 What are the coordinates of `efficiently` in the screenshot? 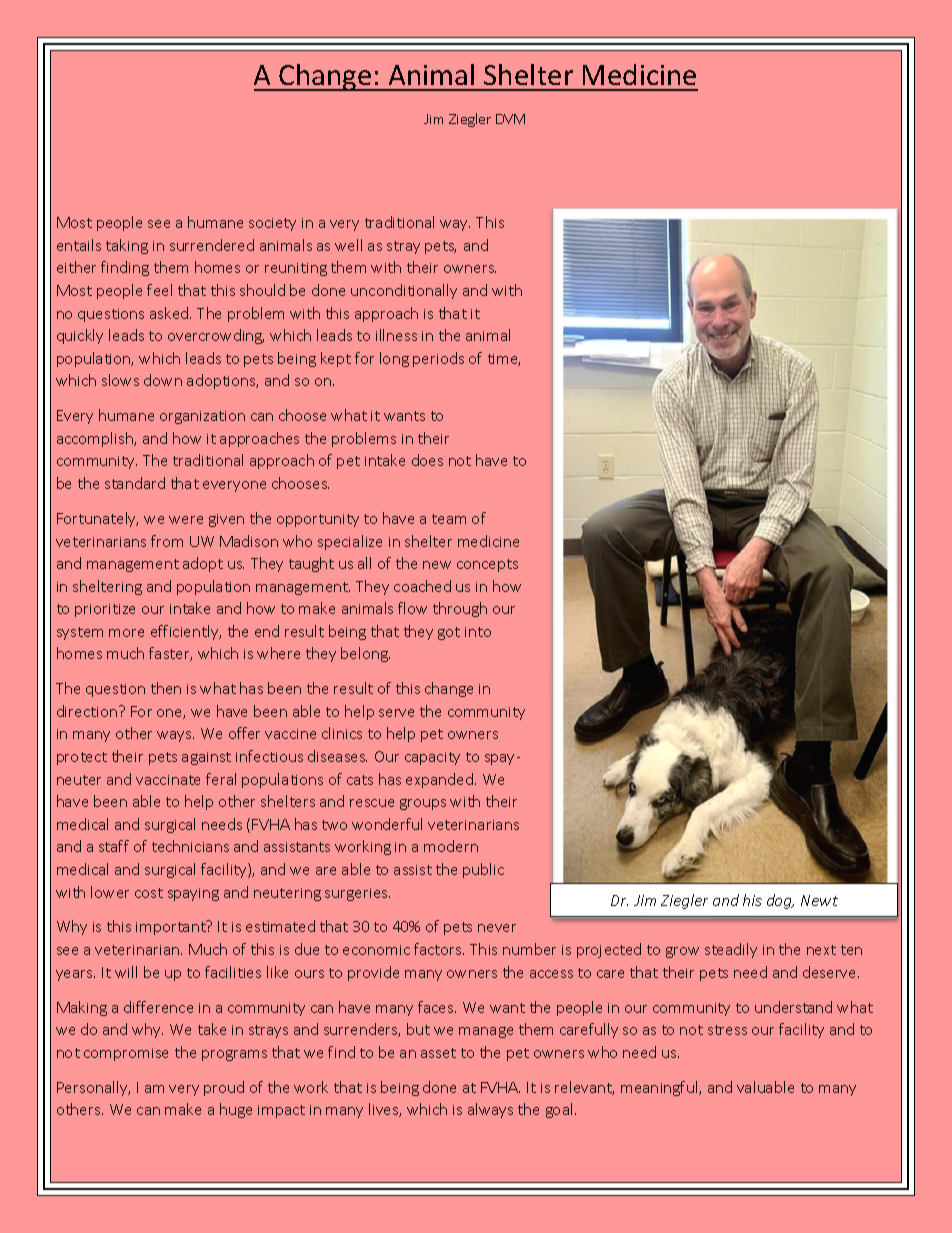 It's located at (186, 632).
